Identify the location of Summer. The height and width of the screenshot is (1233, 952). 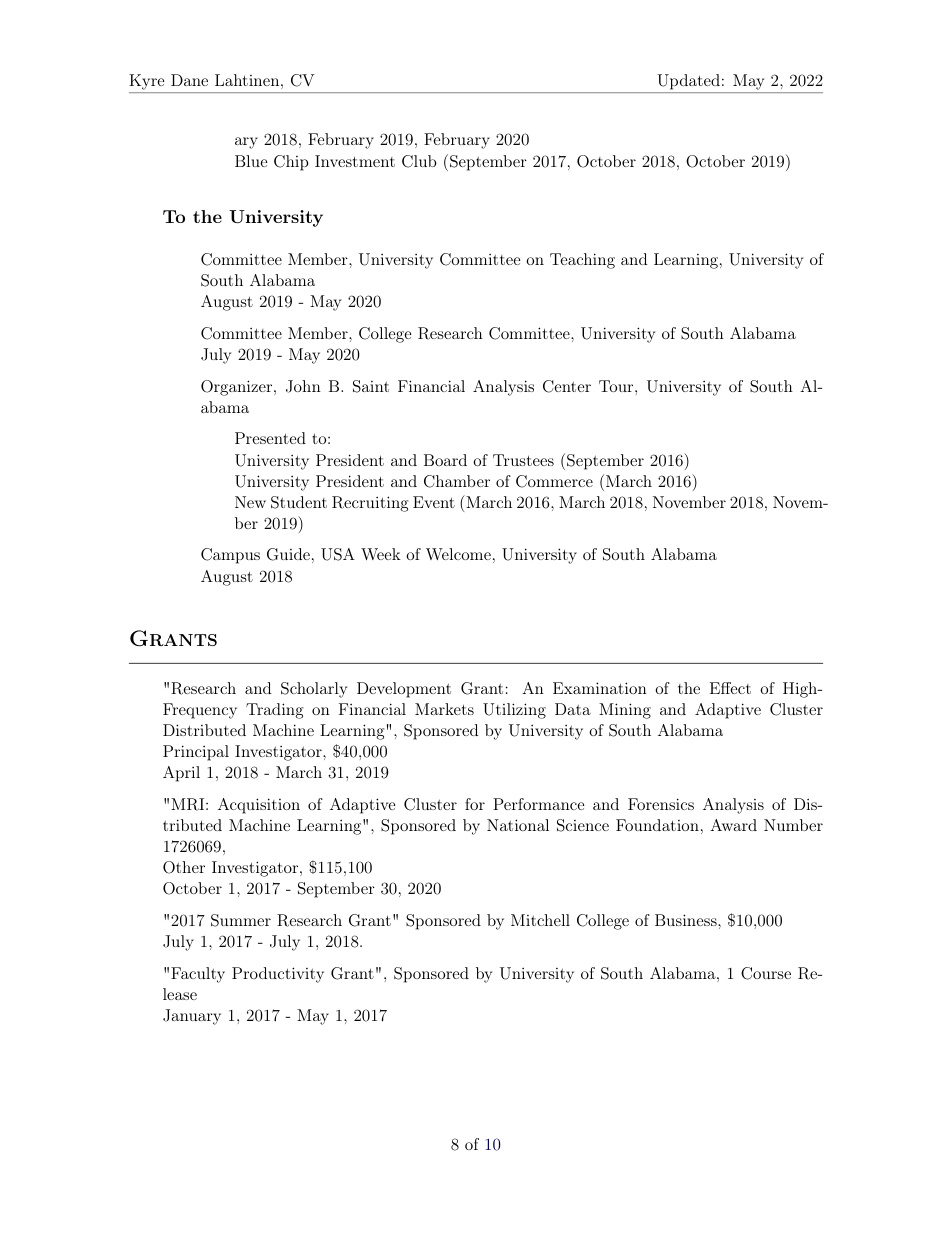
(241, 920).
